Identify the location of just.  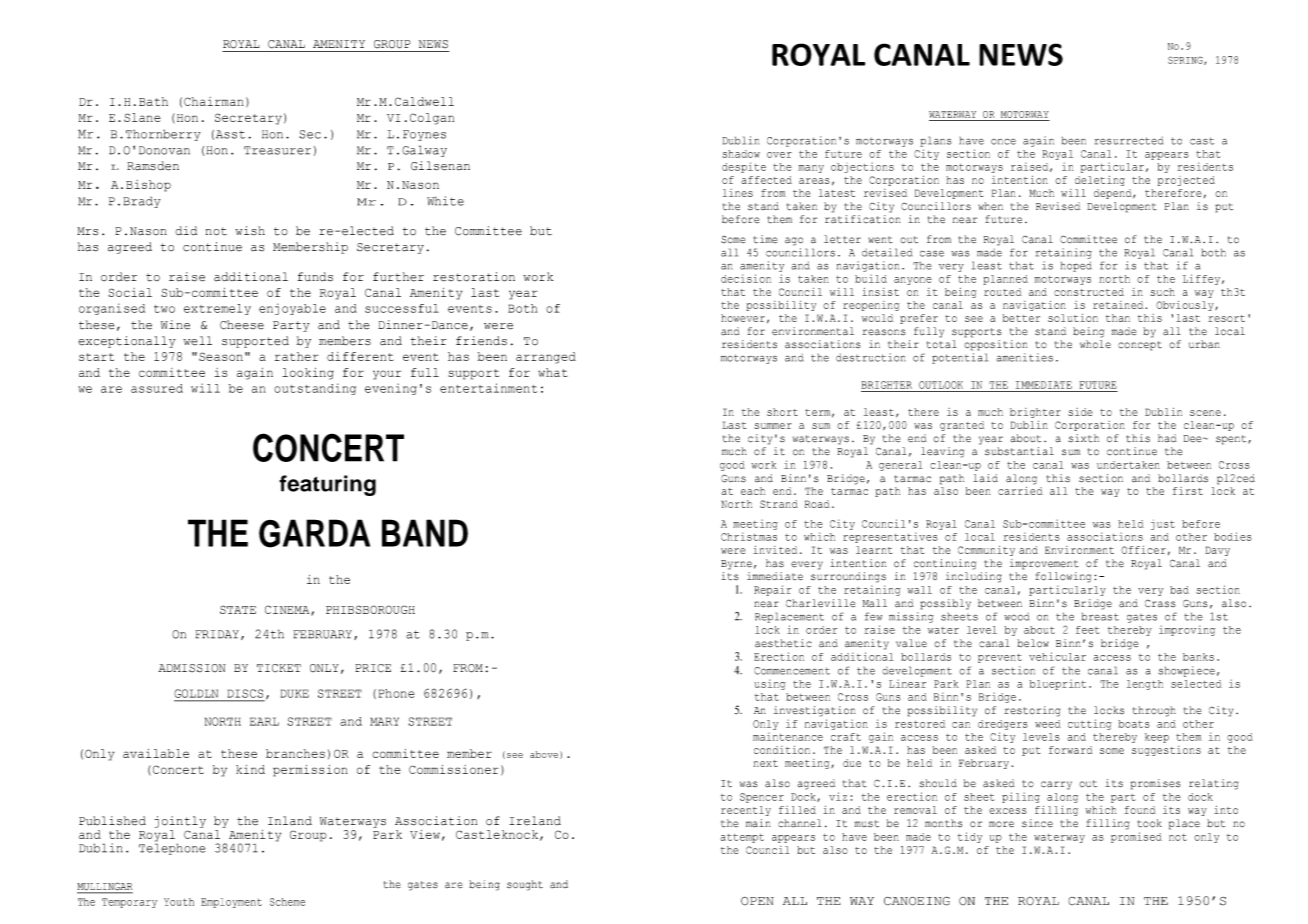
(1163, 524).
